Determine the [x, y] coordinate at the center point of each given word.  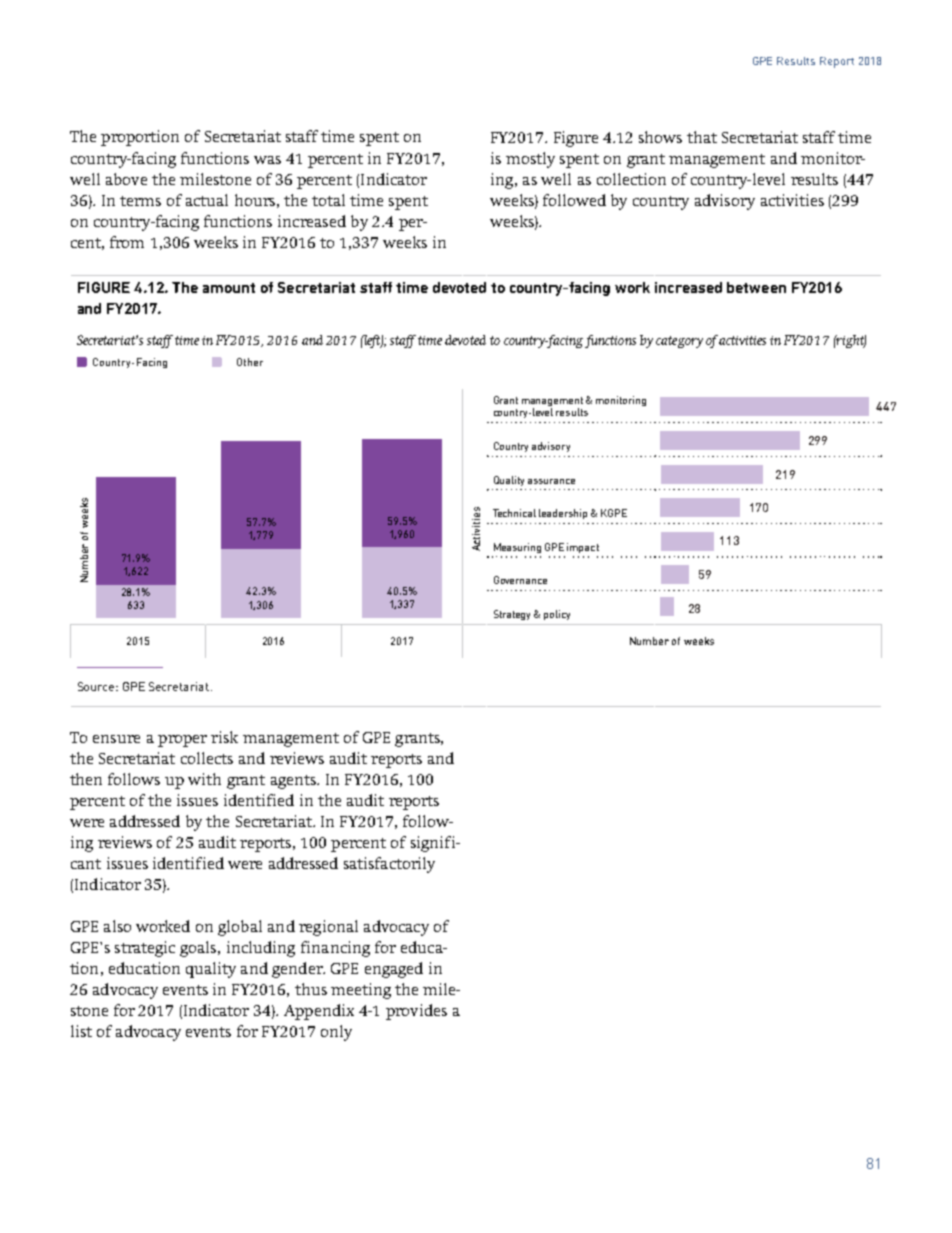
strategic [145, 949]
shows [660, 137]
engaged [394, 970]
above [126, 179]
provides [416, 1012]
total [328, 200]
